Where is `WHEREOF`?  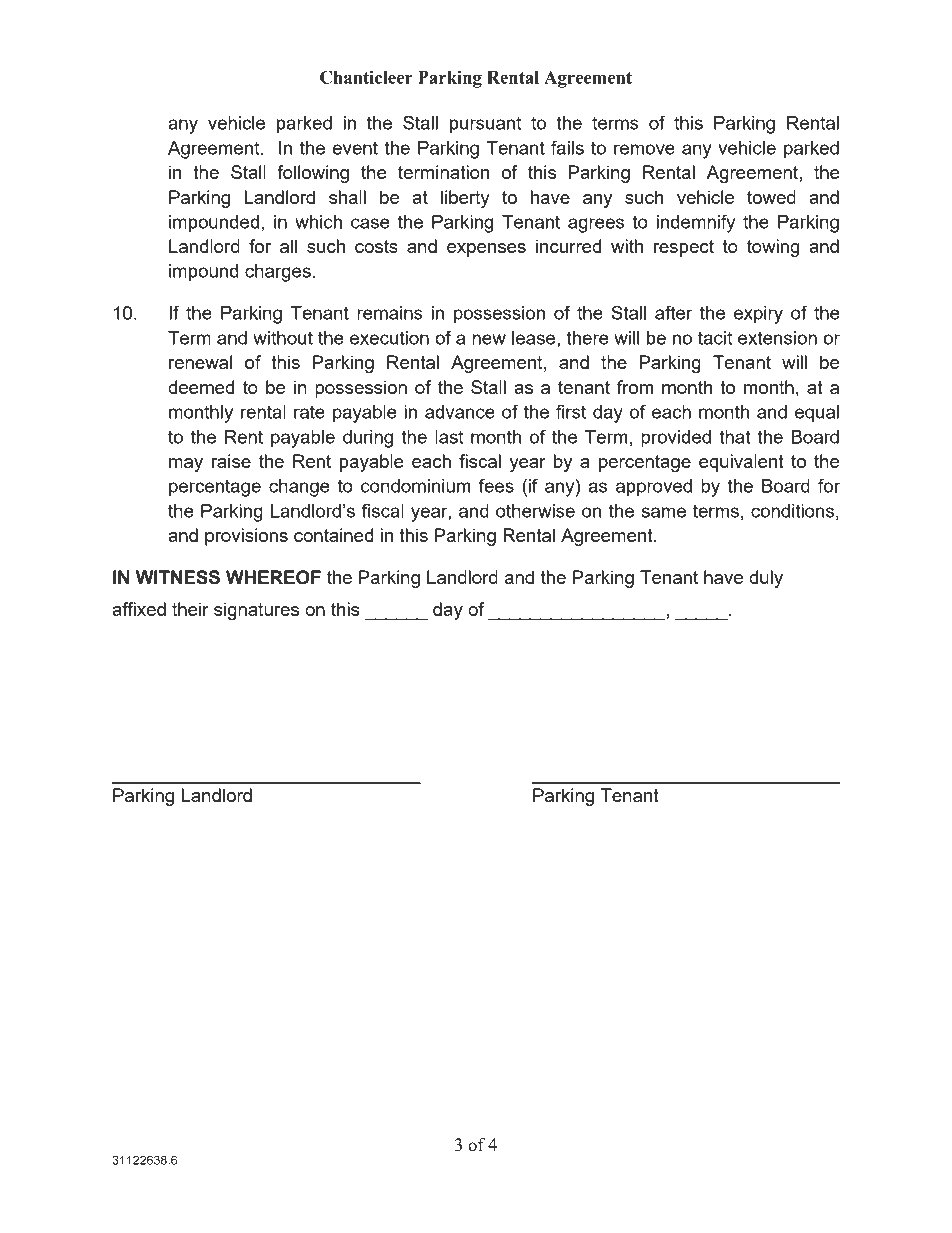 WHEREOF is located at coordinates (273, 577).
